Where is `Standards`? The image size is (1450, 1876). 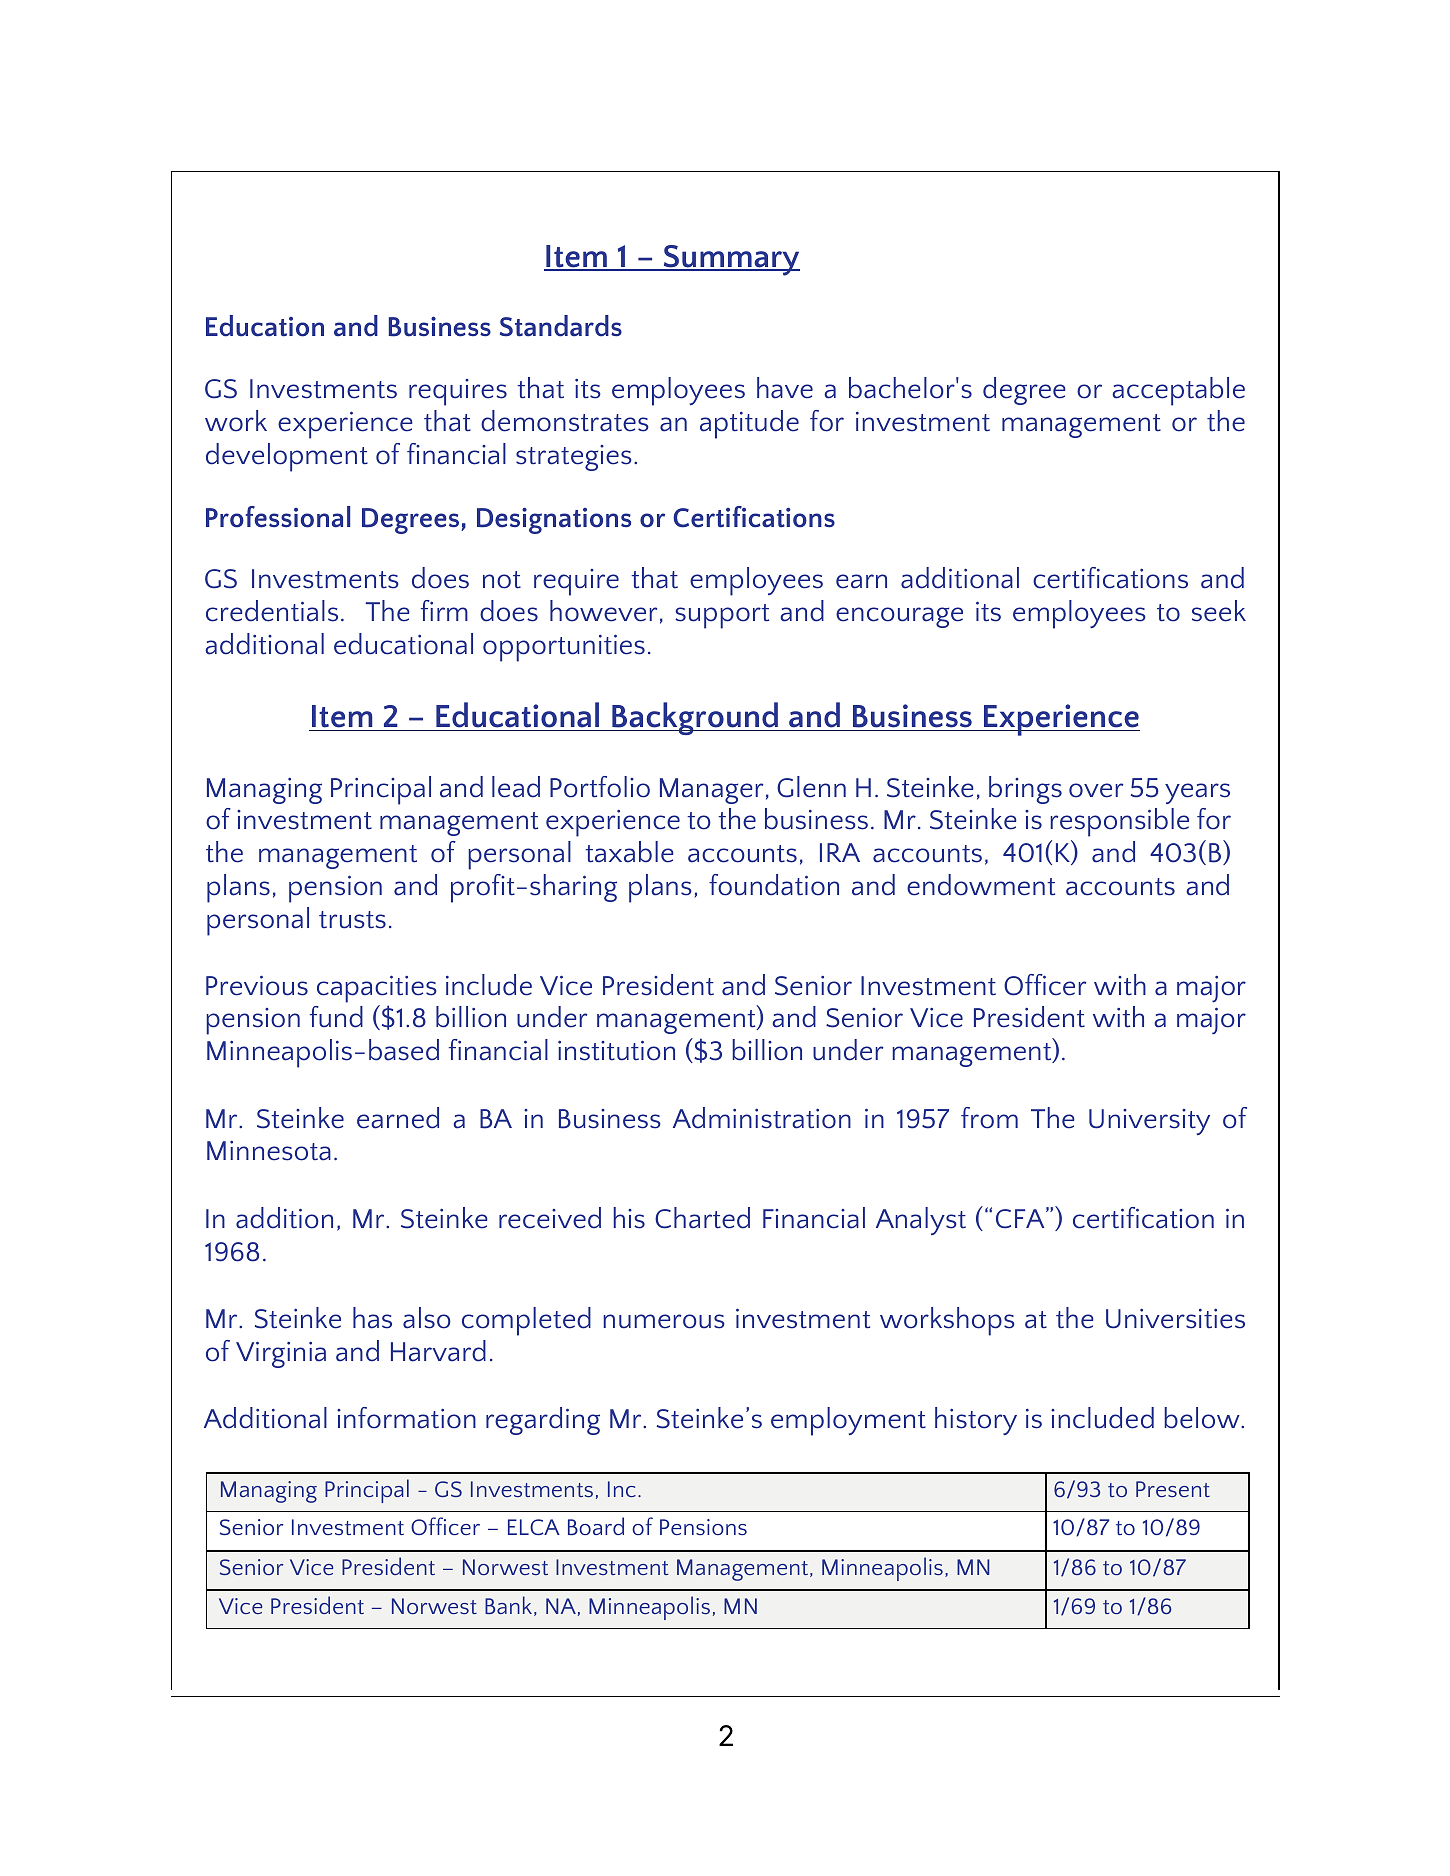 Standards is located at coordinates (561, 326).
